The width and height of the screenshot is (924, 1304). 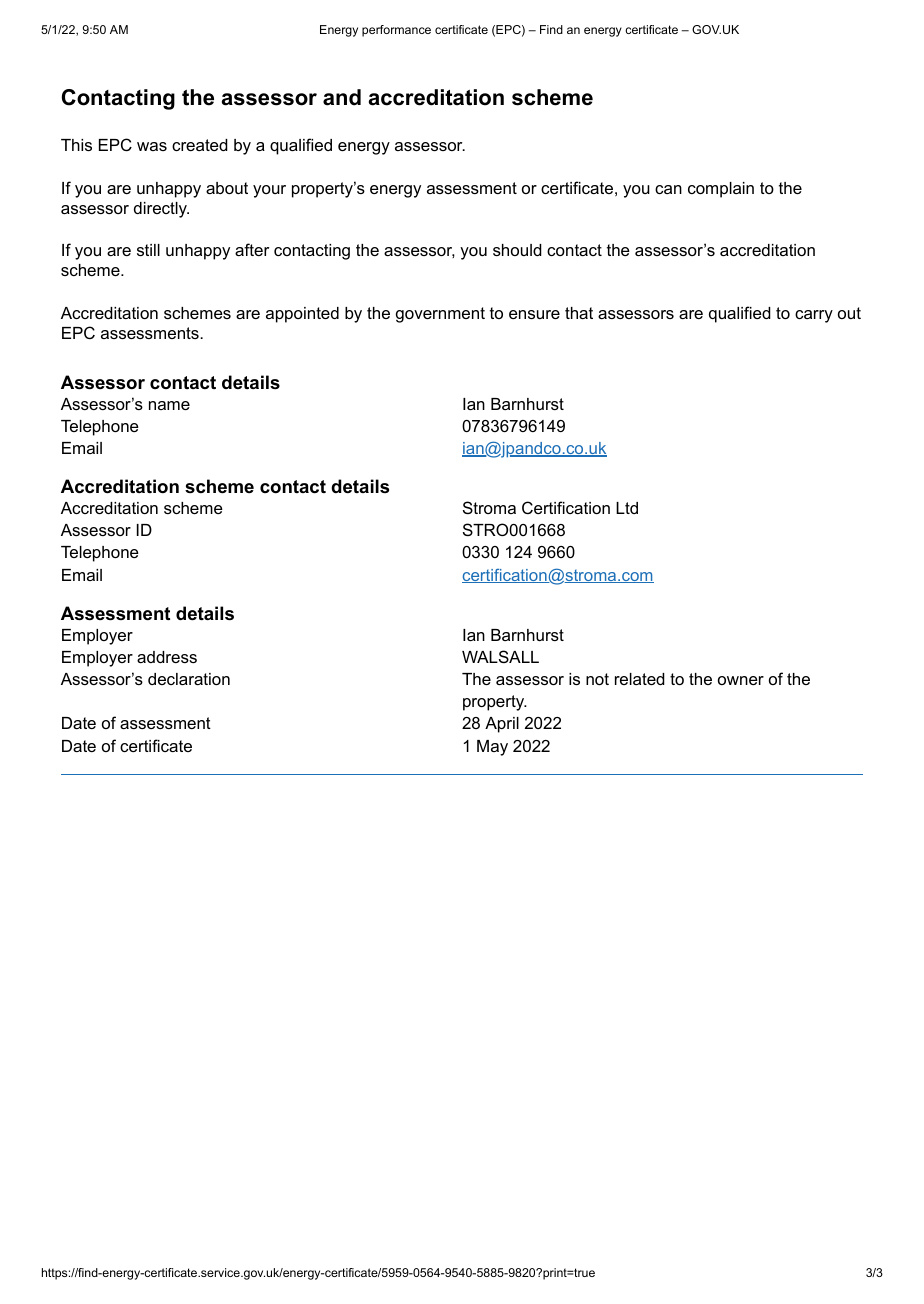 What do you see at coordinates (627, 508) in the screenshot?
I see `Ltd` at bounding box center [627, 508].
